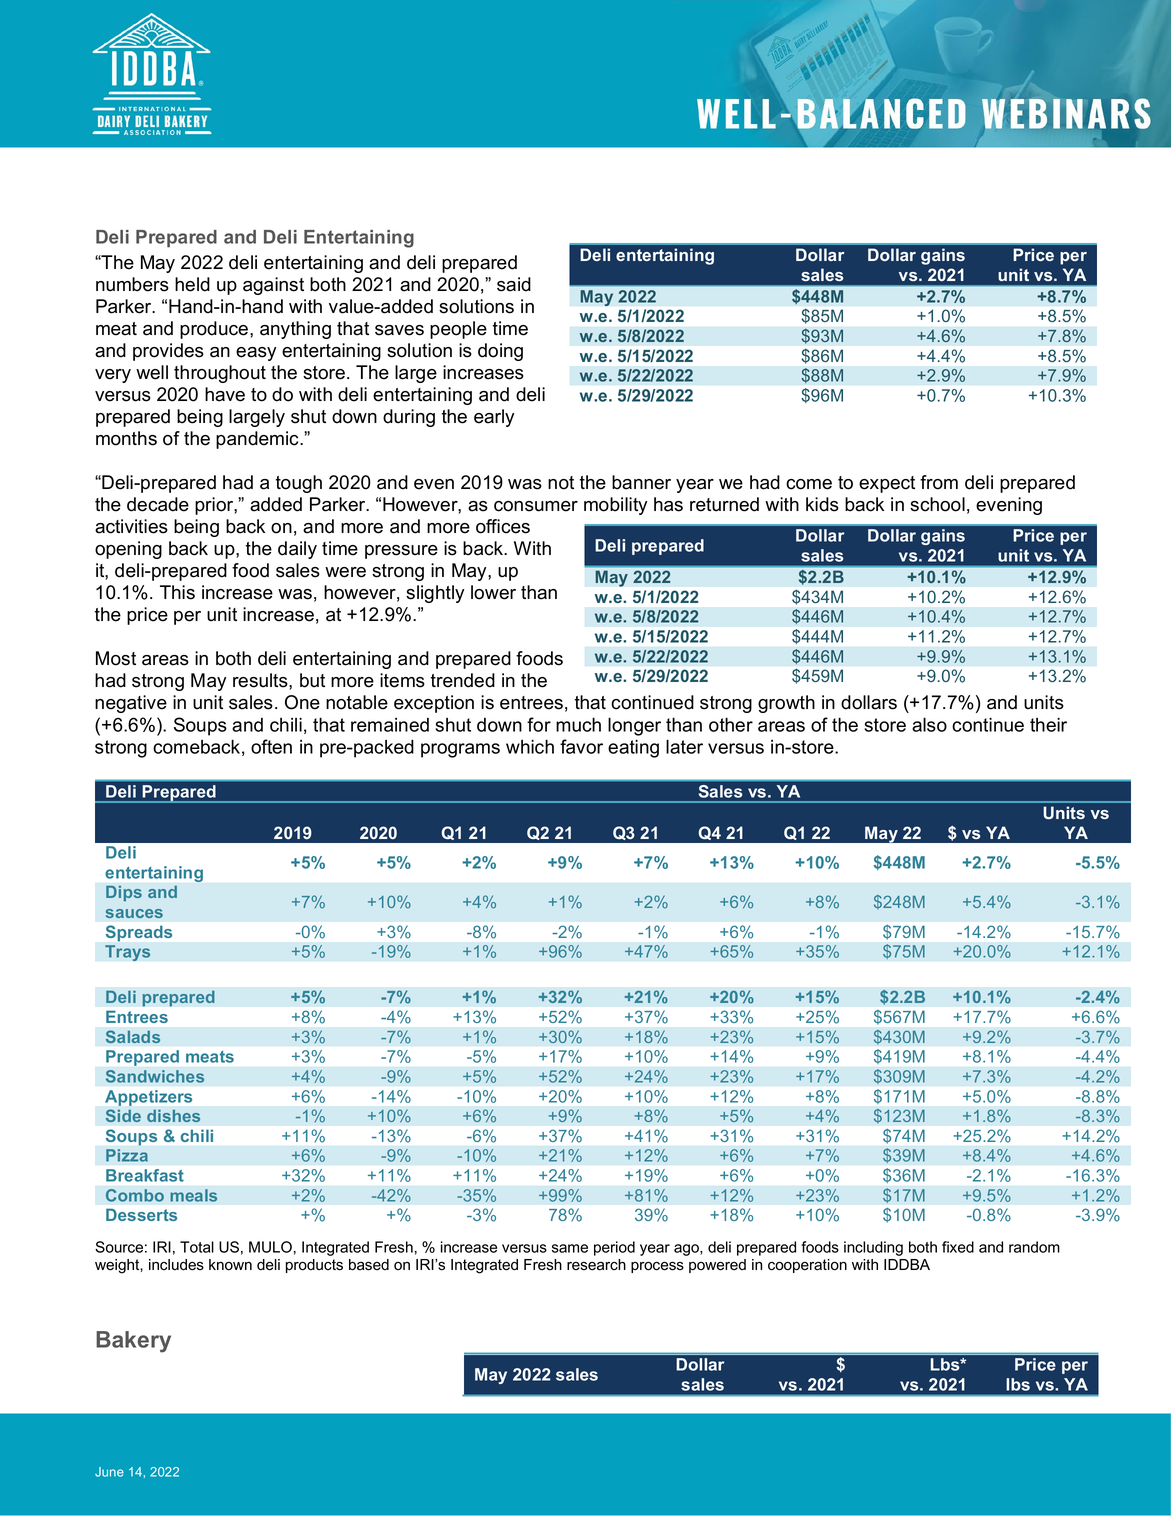  What do you see at coordinates (958, 1247) in the screenshot?
I see `fixed` at bounding box center [958, 1247].
